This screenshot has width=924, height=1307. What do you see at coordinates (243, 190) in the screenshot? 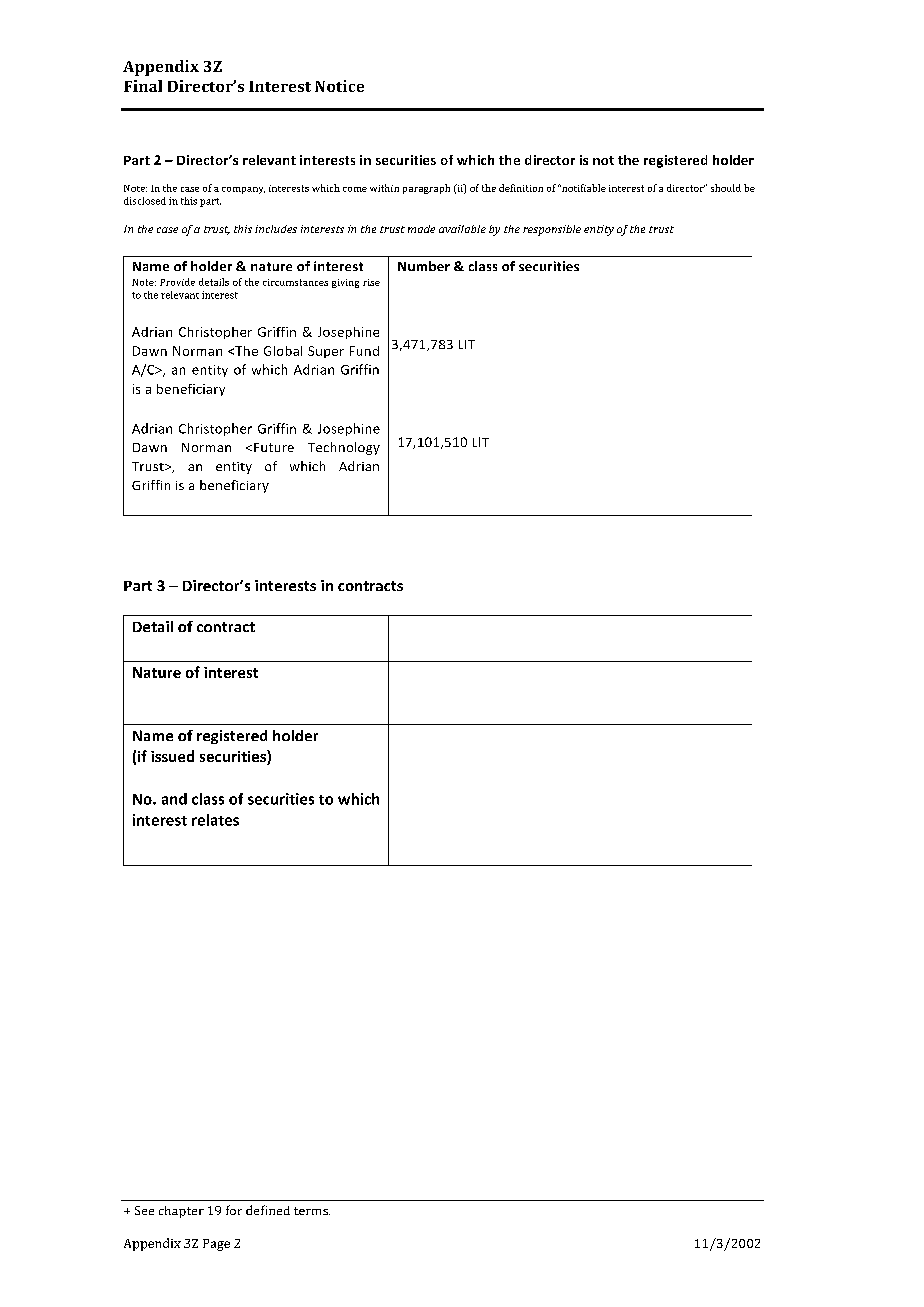
I see `company` at bounding box center [243, 190].
